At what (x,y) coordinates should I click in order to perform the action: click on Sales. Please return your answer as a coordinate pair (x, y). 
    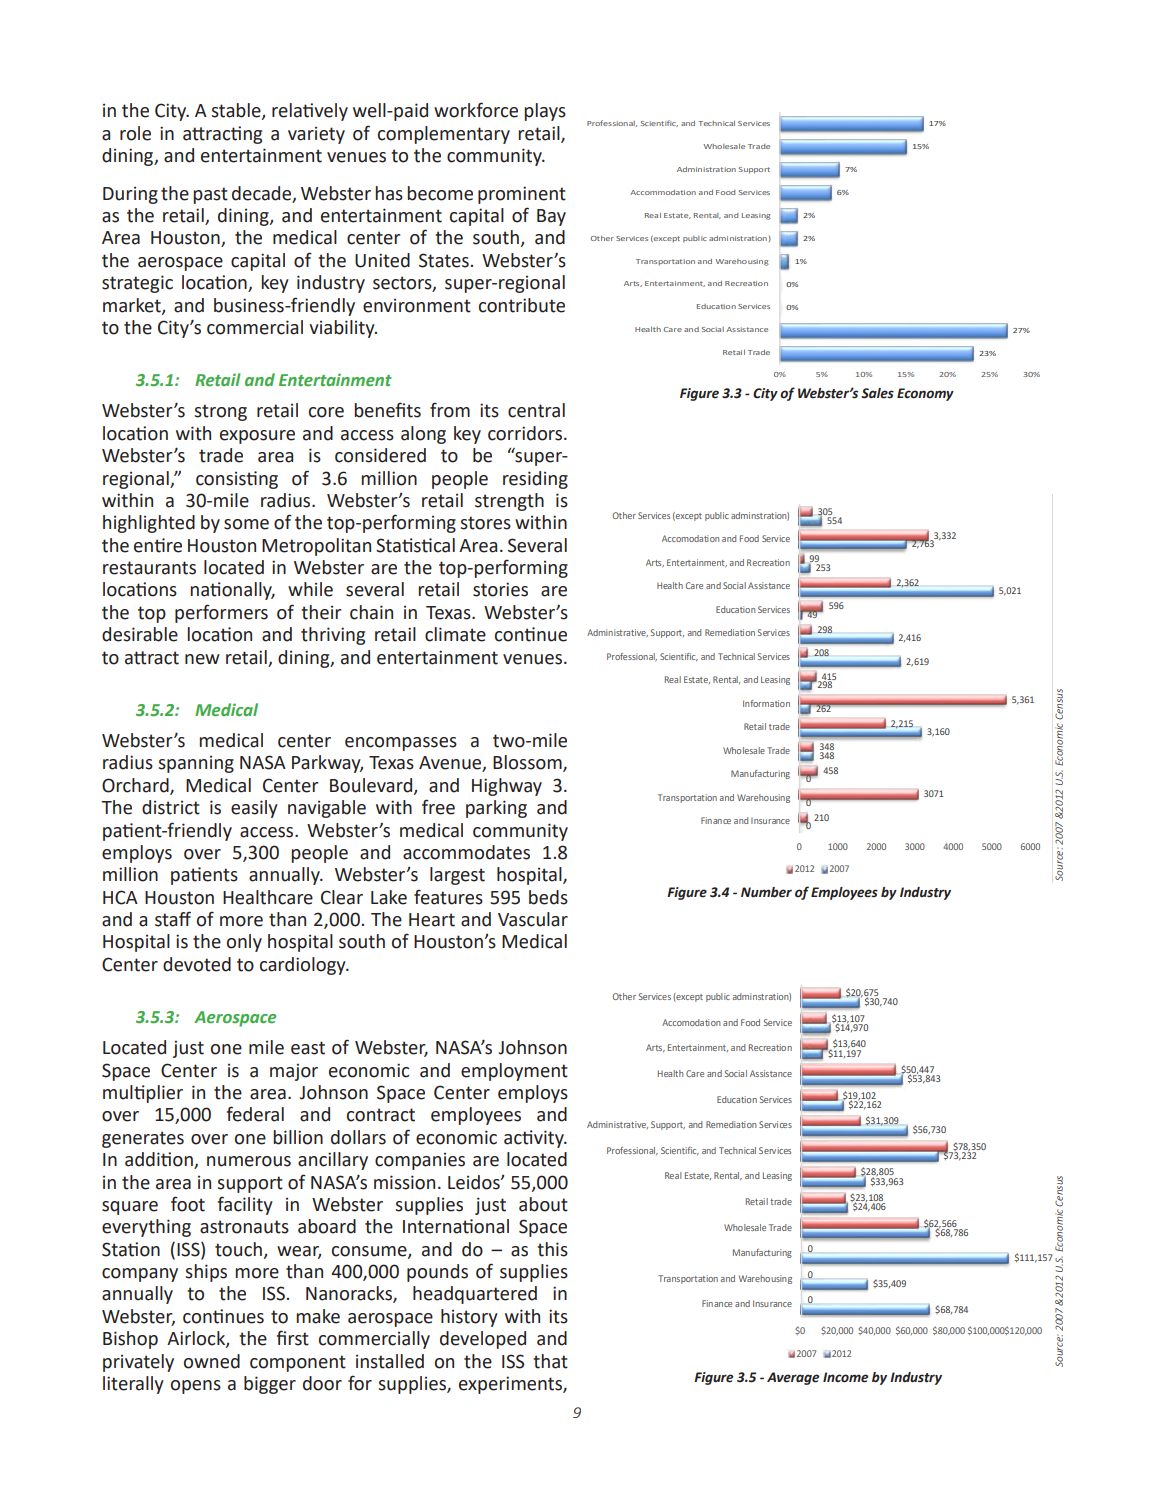
    Looking at the image, I should click on (877, 393).
